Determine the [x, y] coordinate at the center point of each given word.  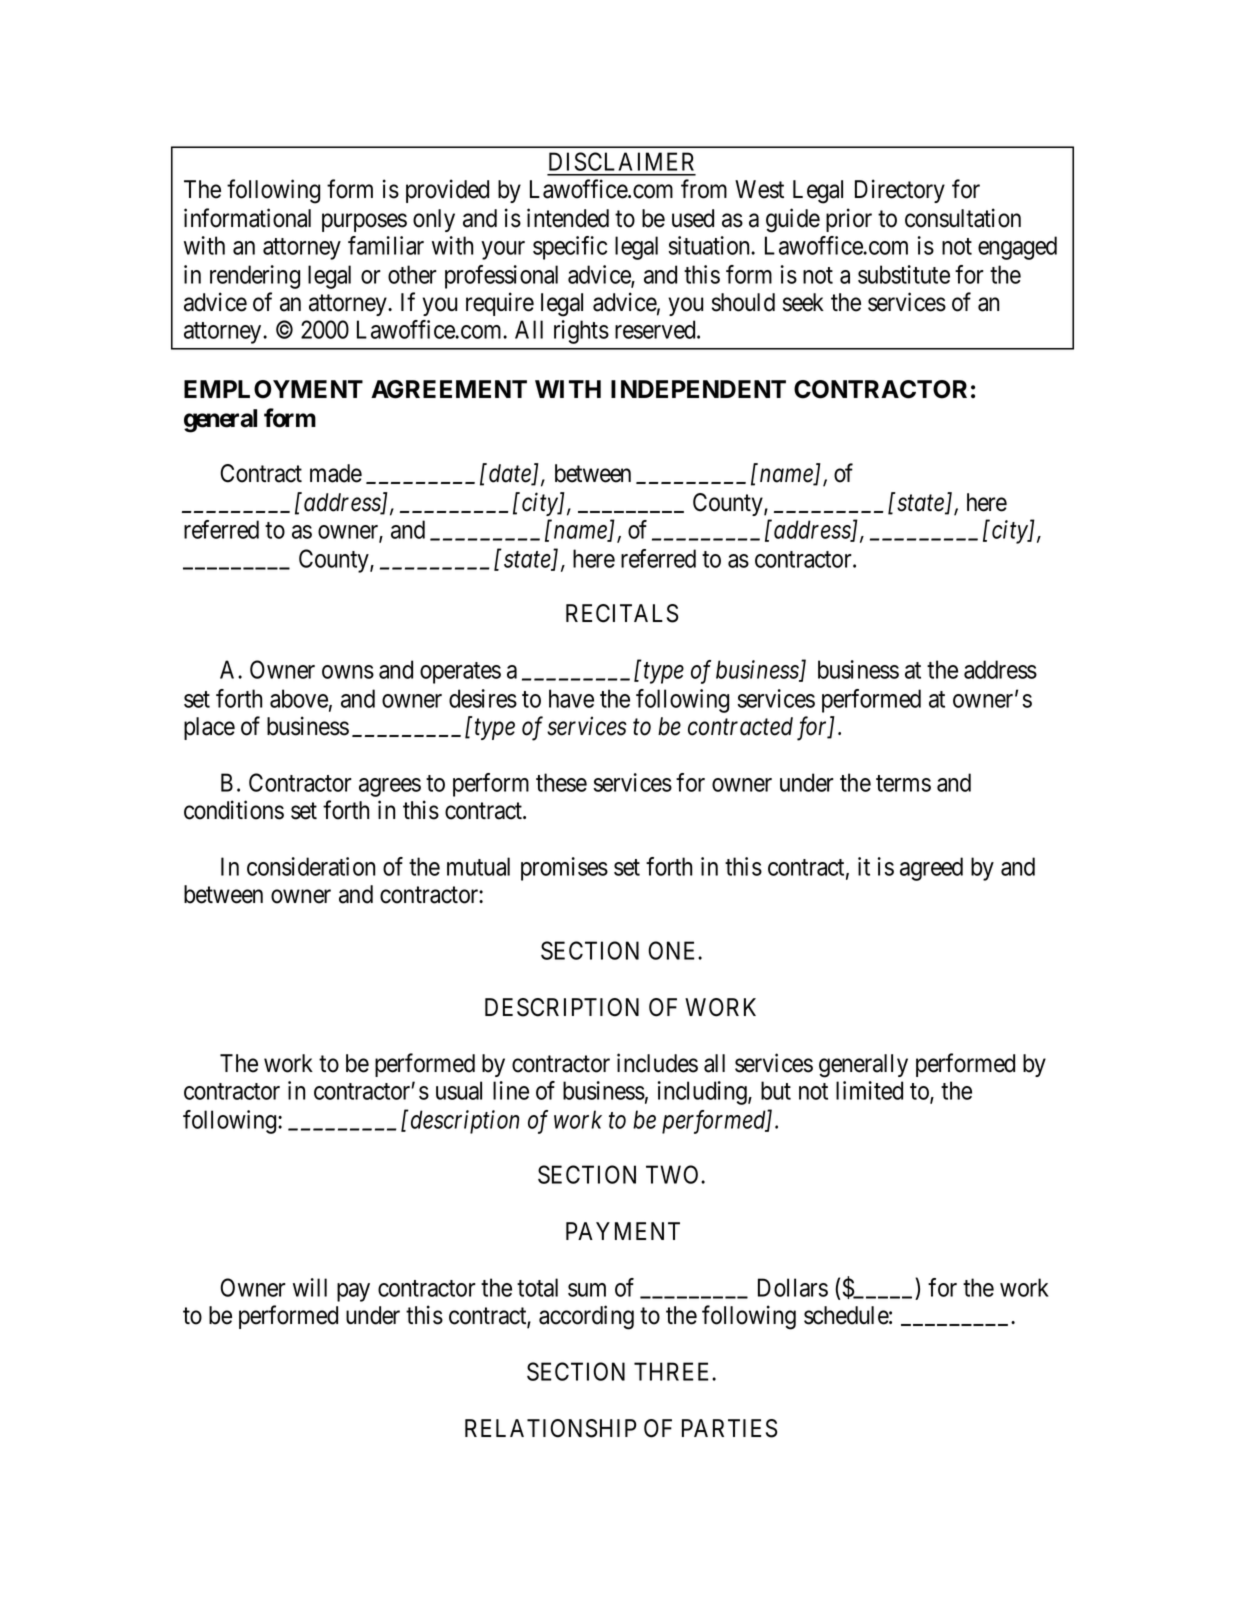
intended [568, 218]
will [310, 1287]
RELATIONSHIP [550, 1428]
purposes [364, 223]
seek [803, 302]
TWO [674, 1174]
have [571, 698]
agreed [931, 869]
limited [869, 1090]
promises [564, 869]
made [336, 473]
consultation [963, 218]
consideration [311, 866]
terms [903, 783]
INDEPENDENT [698, 389]
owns [348, 672]
